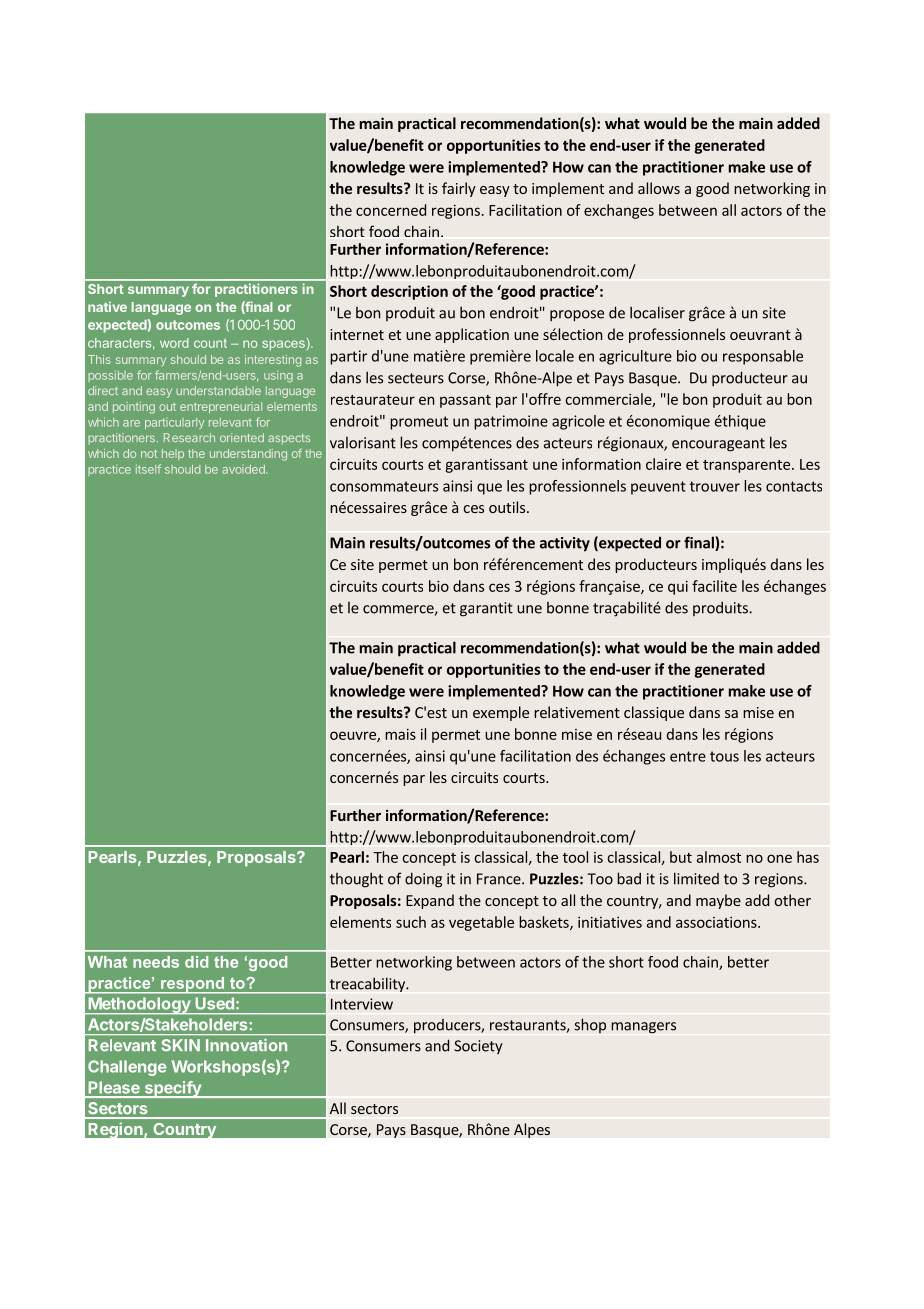  I want to click on mais, so click(400, 734).
